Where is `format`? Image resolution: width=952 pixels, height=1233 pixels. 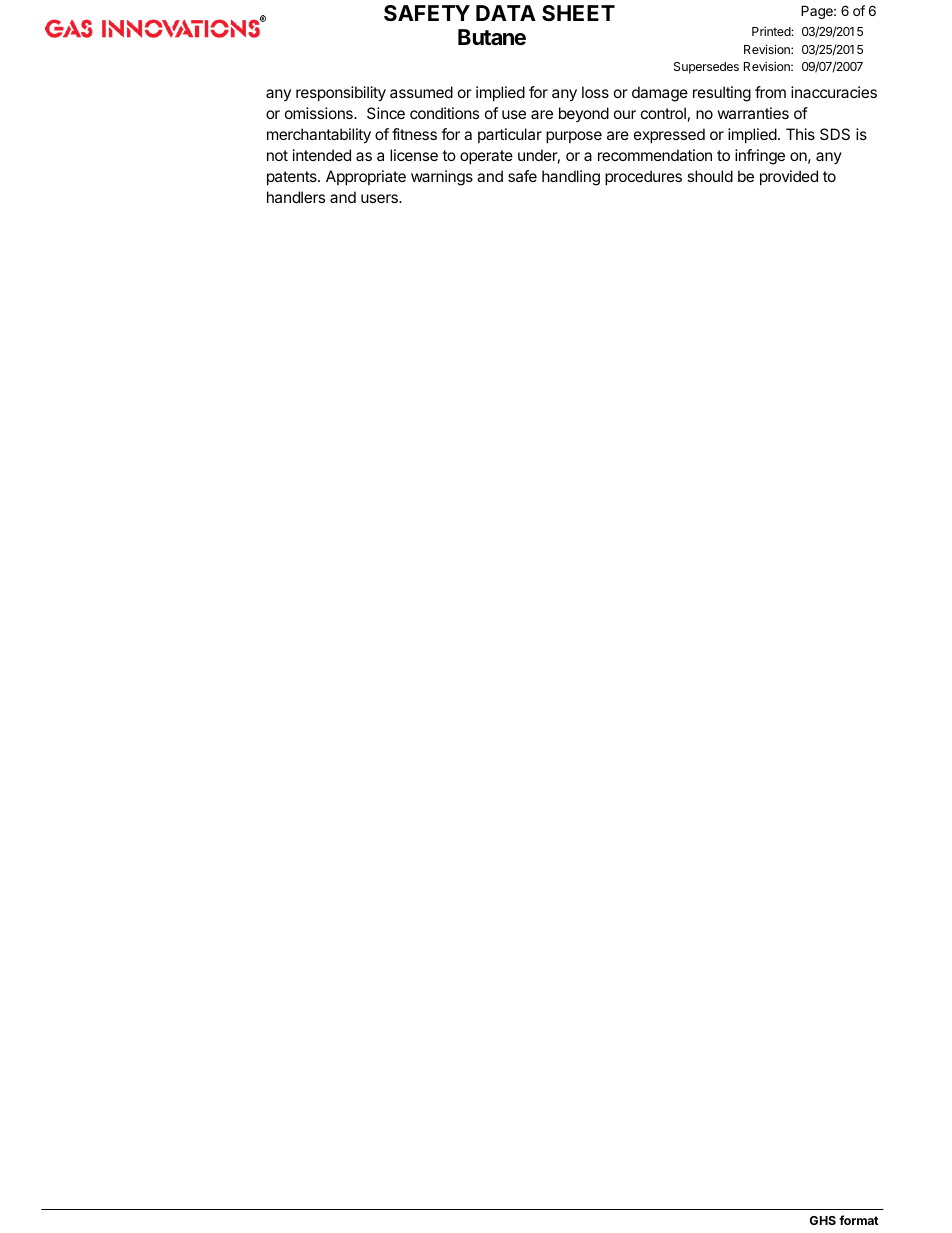
format is located at coordinates (859, 1220).
